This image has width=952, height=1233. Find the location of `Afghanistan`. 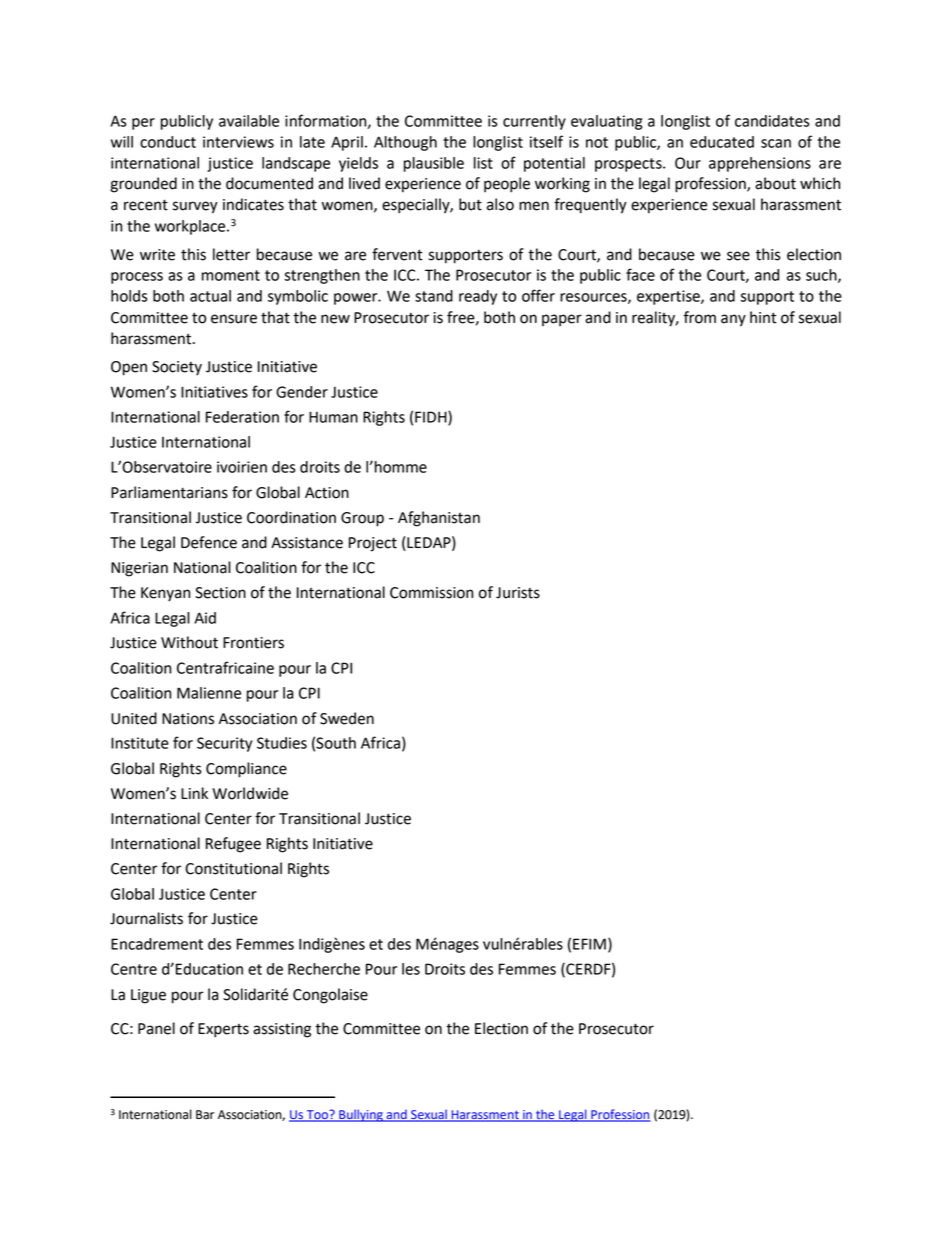

Afghanistan is located at coordinates (439, 519).
